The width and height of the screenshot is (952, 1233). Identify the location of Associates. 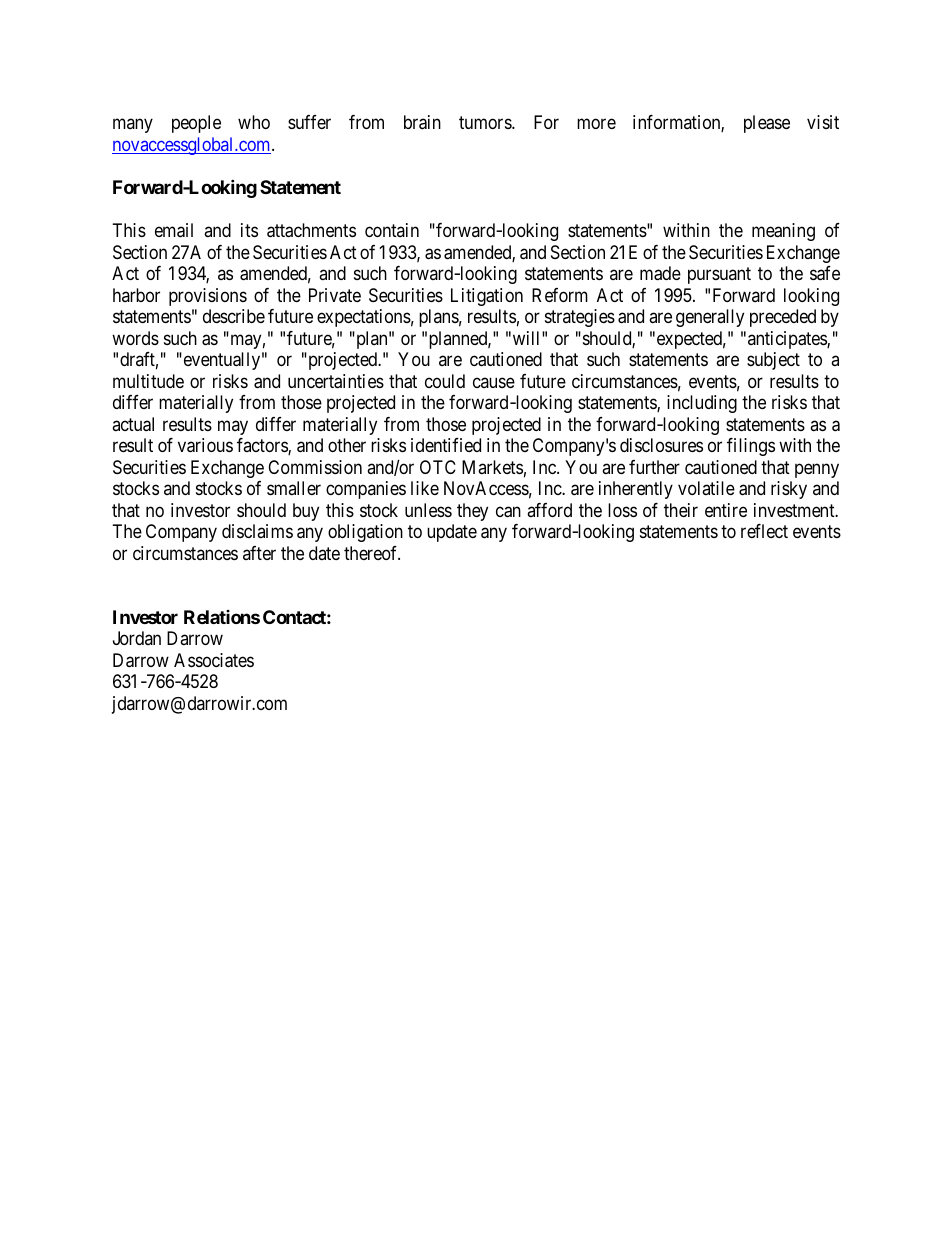
(214, 660).
